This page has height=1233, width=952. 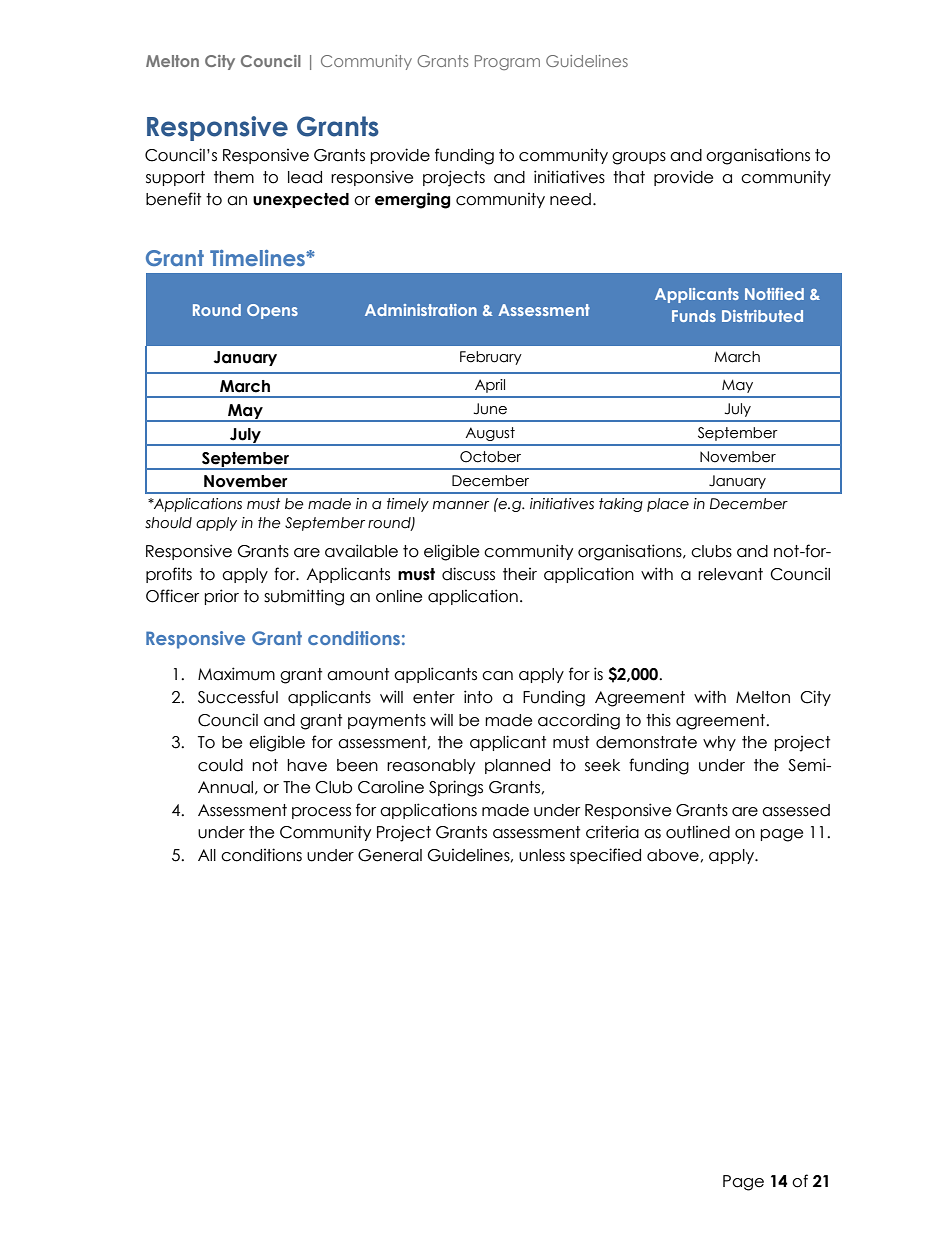 I want to click on unless, so click(x=542, y=855).
